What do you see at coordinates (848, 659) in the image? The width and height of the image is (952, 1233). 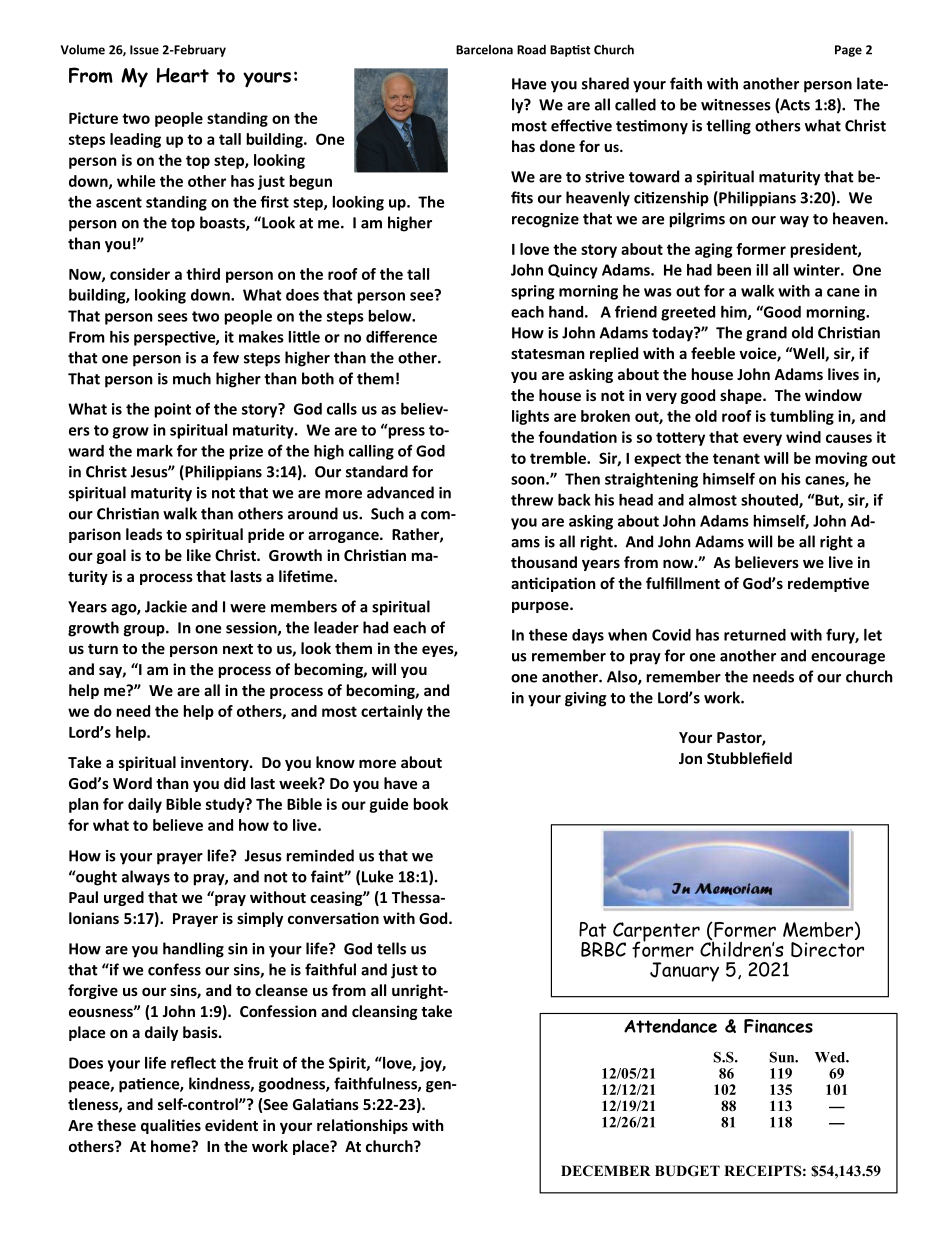 I see `encourage` at bounding box center [848, 659].
